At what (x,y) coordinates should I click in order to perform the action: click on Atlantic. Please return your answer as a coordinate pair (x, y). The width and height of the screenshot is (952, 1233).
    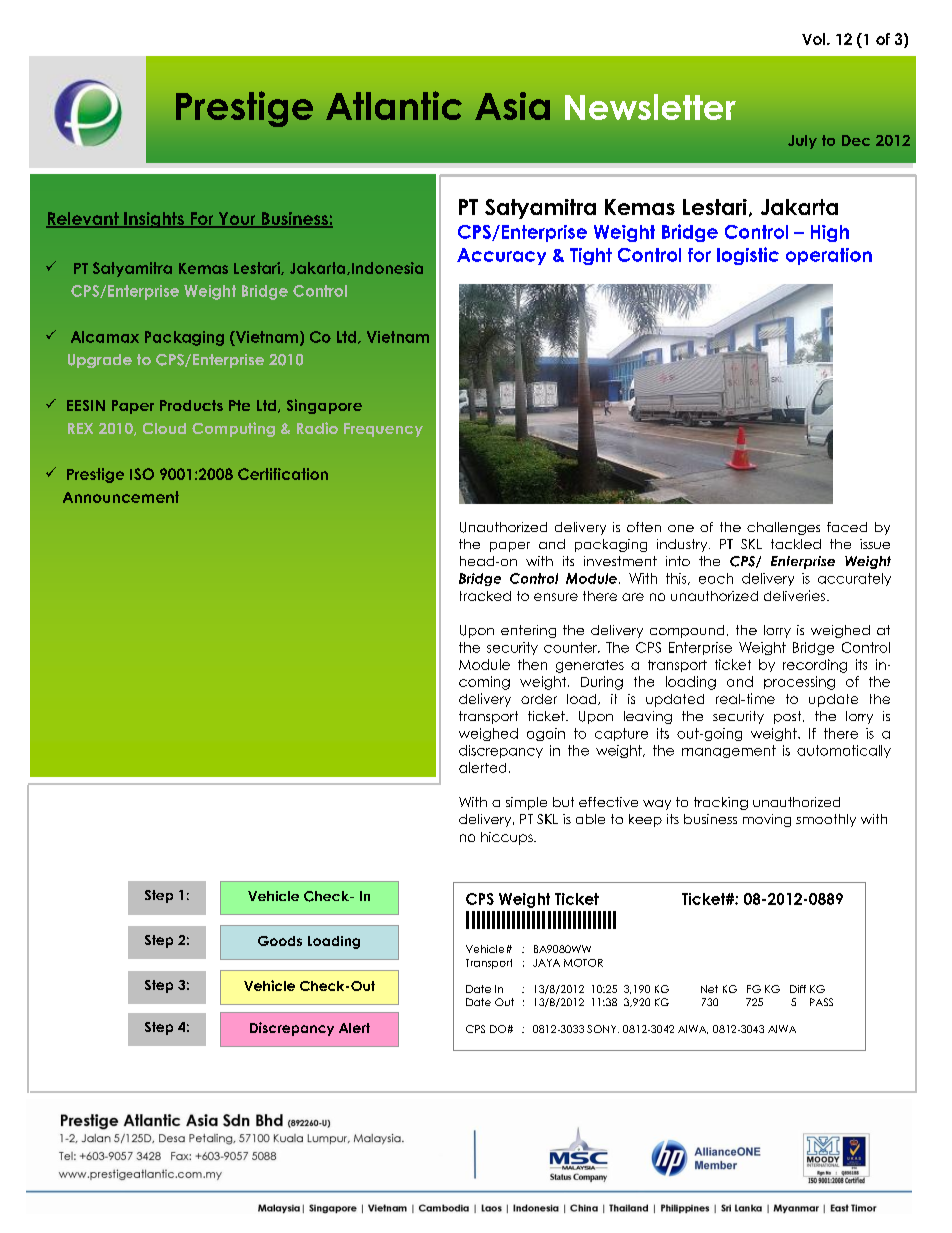
    Looking at the image, I should click on (394, 105).
